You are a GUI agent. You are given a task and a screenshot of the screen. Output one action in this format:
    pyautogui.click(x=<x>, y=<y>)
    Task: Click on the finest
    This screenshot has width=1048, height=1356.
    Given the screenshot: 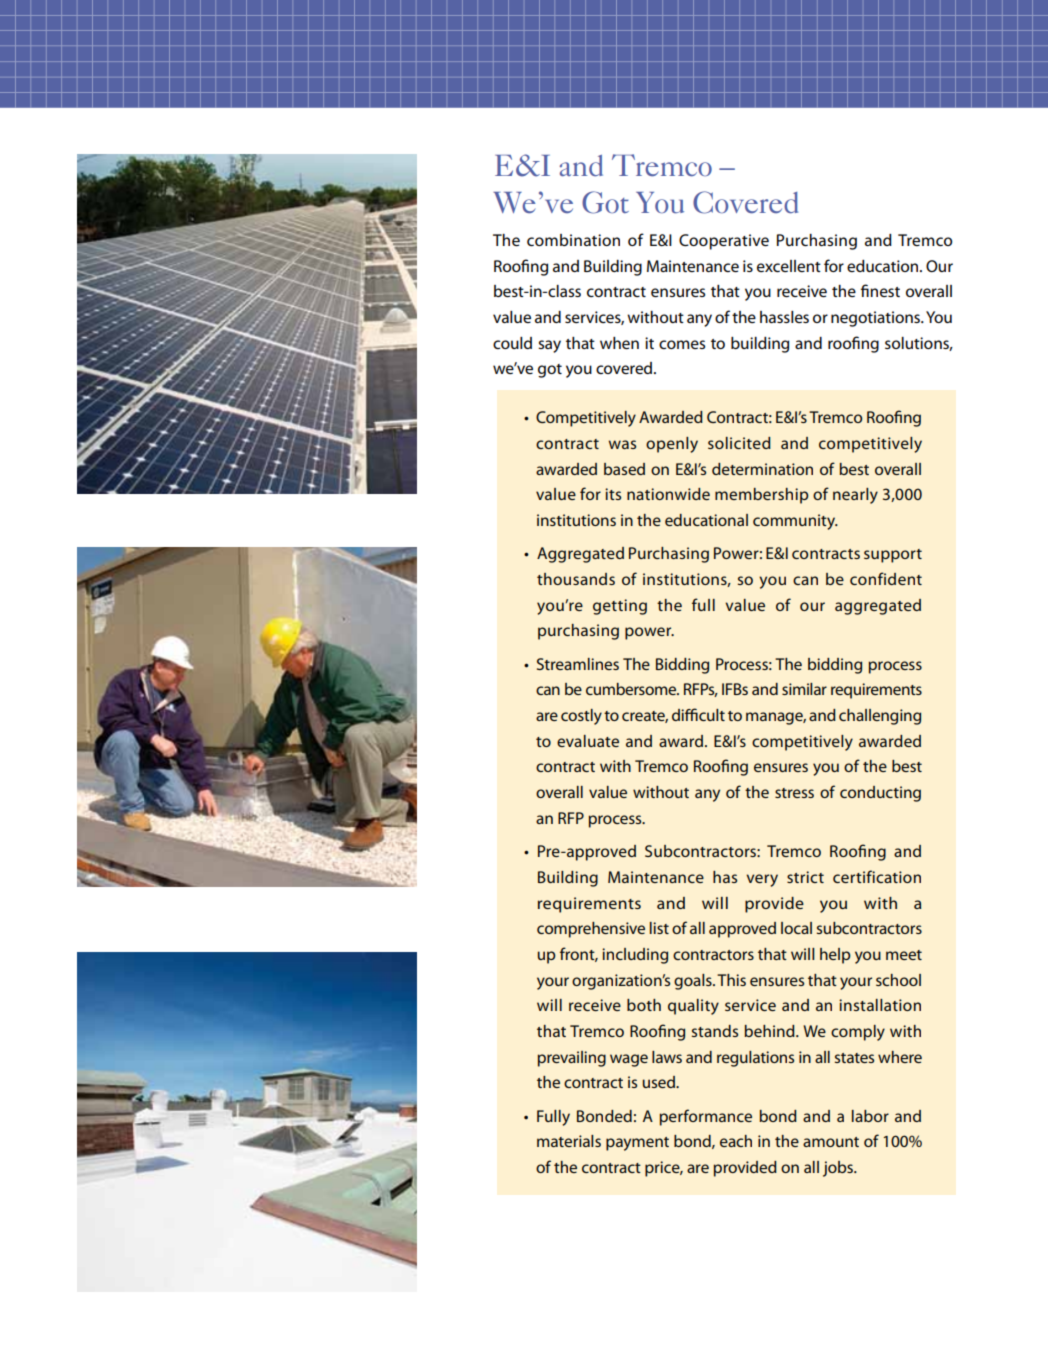 What is the action you would take?
    pyautogui.click(x=880, y=290)
